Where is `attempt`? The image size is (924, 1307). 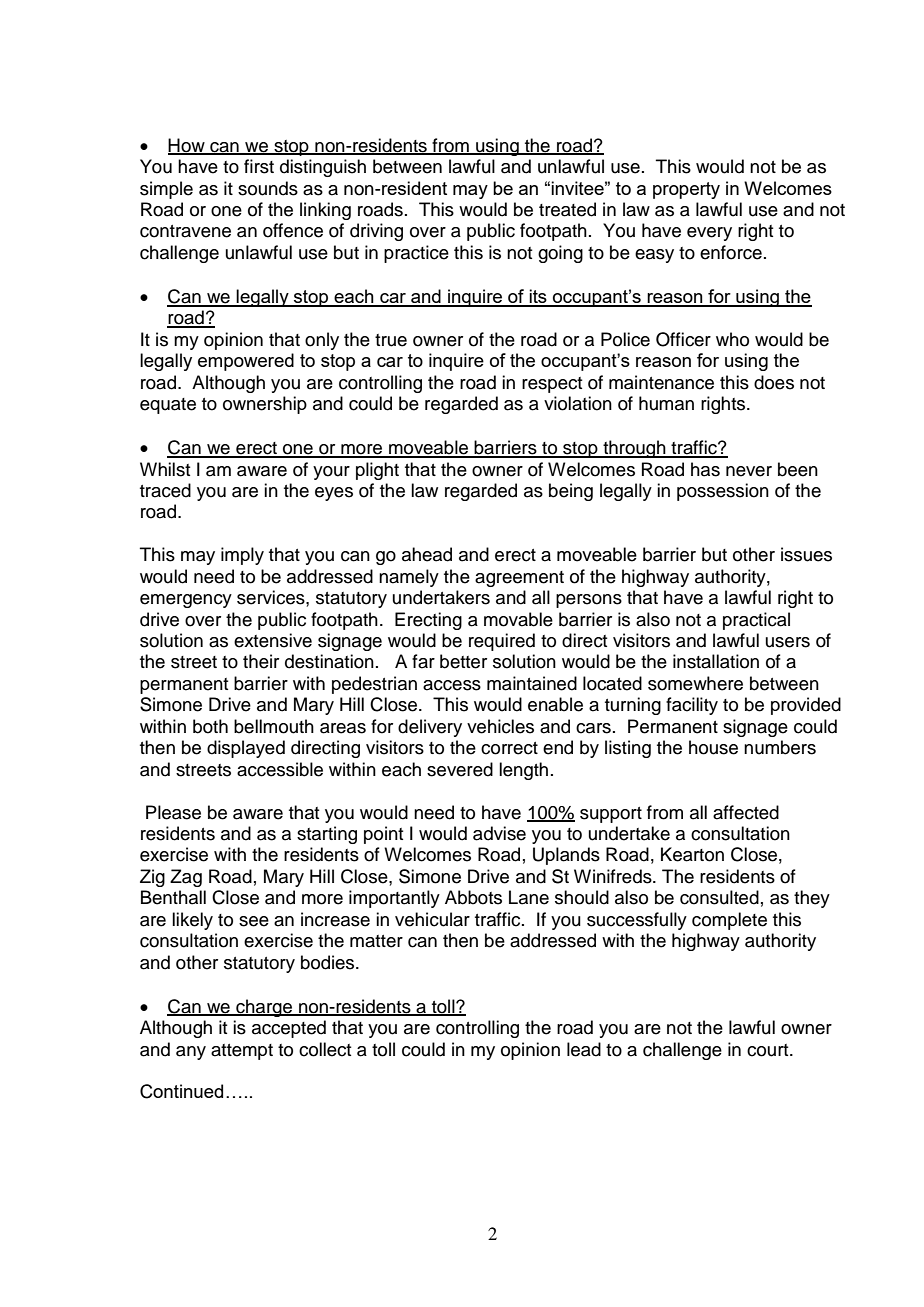
attempt is located at coordinates (242, 1052).
